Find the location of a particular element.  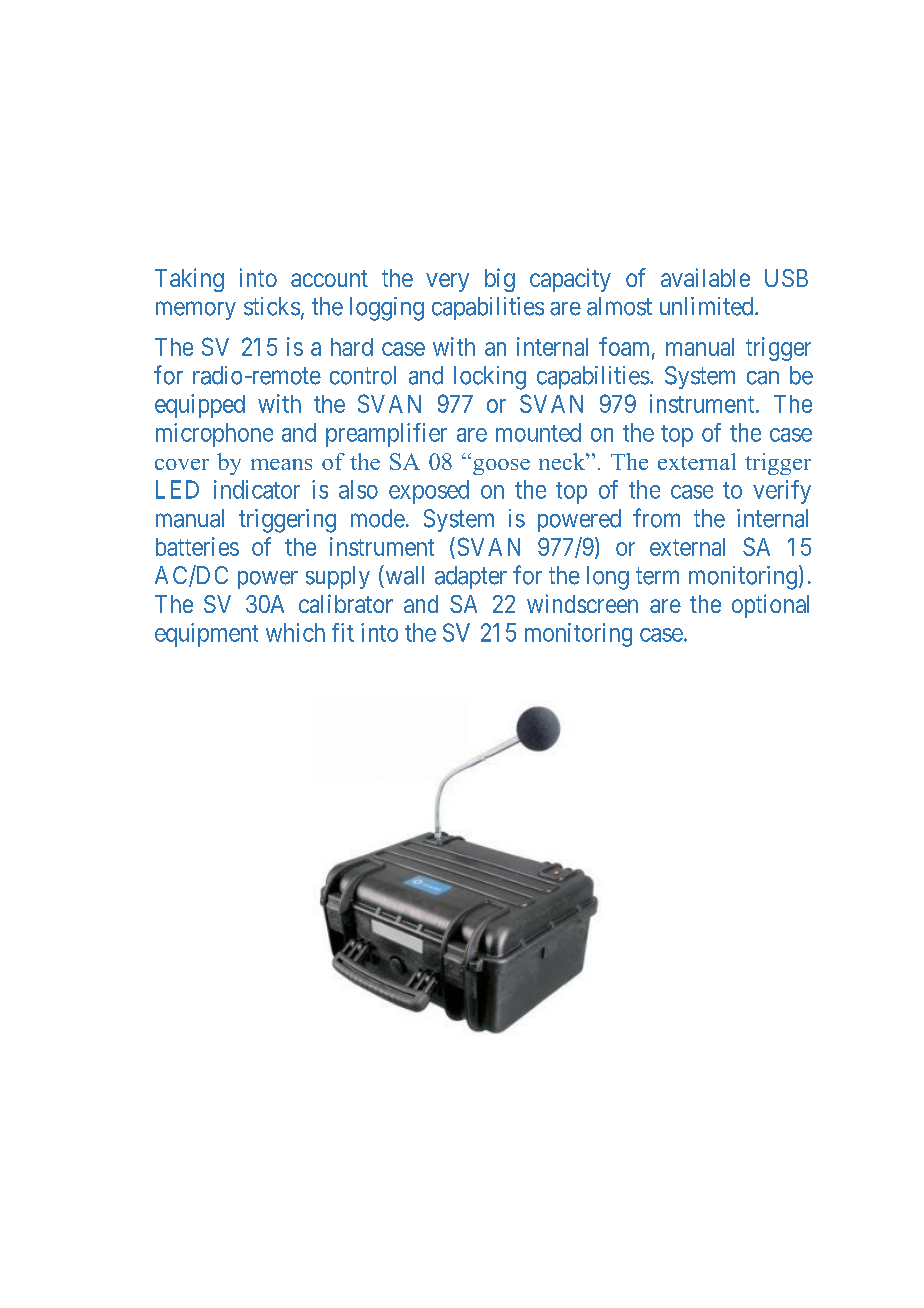

available is located at coordinates (705, 277).
